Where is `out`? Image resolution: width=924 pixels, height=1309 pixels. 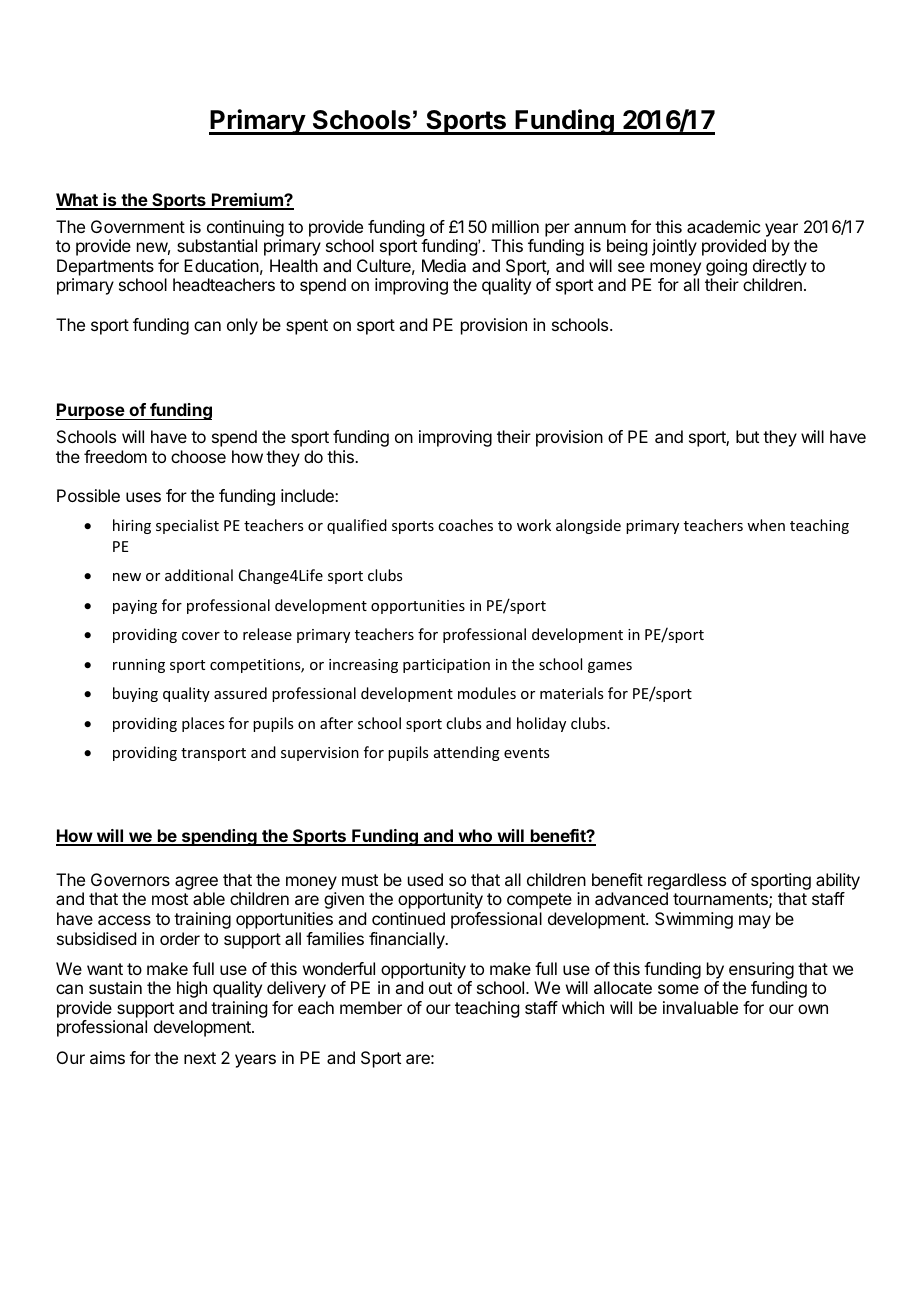 out is located at coordinates (440, 988).
